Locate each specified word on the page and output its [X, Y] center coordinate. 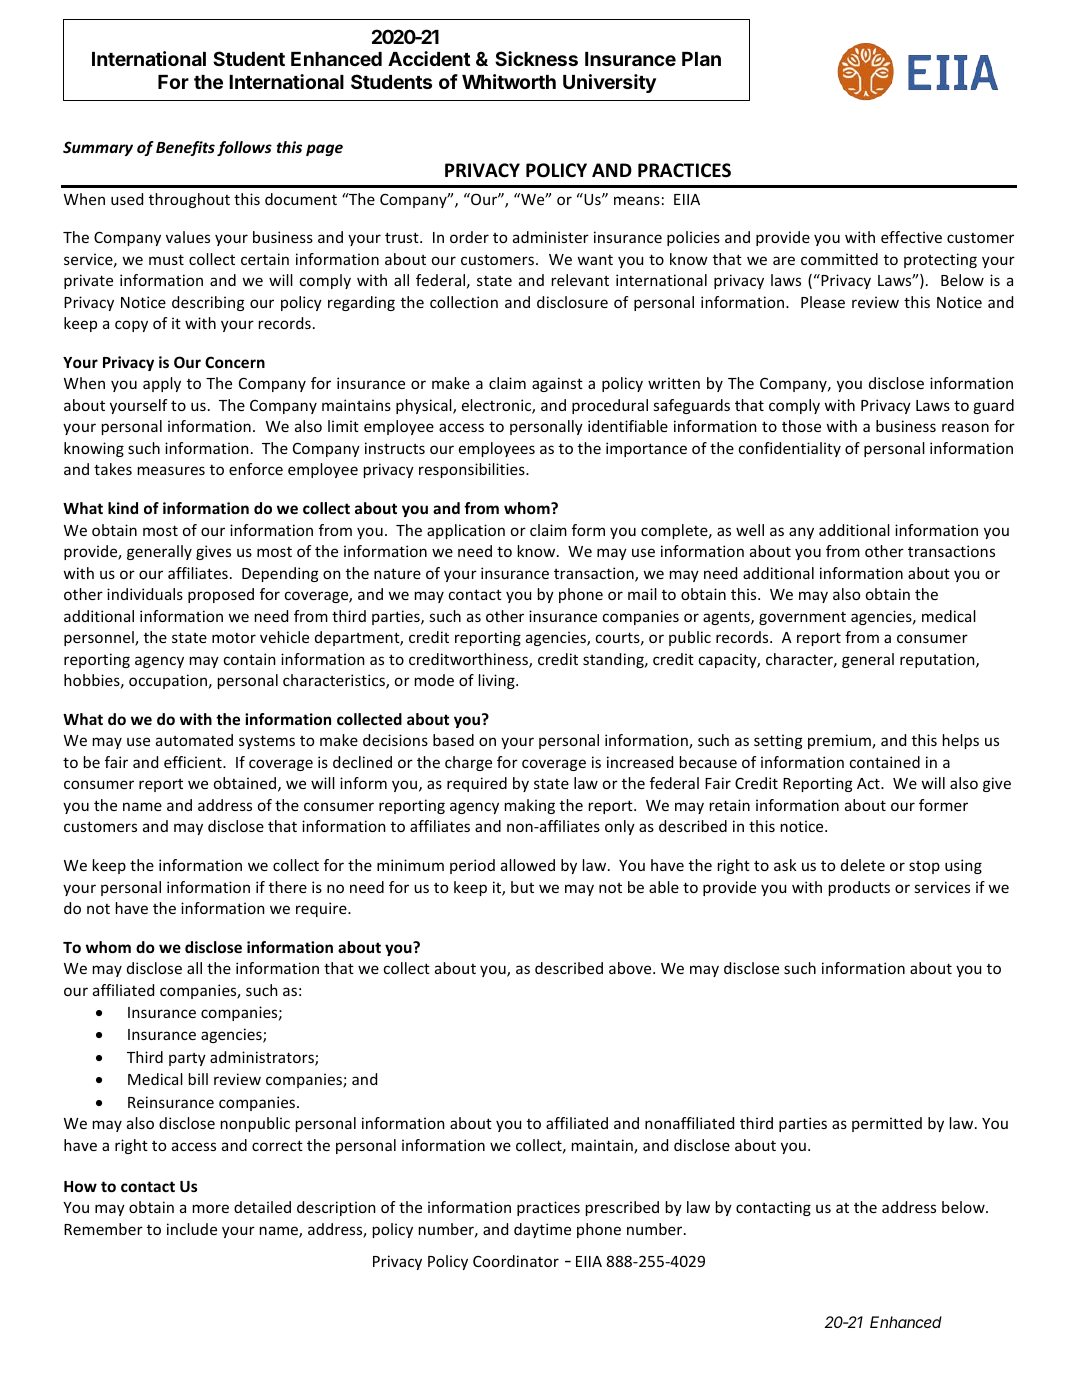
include [192, 1229]
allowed [528, 865]
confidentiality [790, 449]
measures [171, 470]
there [288, 887]
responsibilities [473, 470]
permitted [887, 1124]
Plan [701, 59]
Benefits [185, 148]
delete [863, 865]
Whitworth [509, 81]
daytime [542, 1230]
